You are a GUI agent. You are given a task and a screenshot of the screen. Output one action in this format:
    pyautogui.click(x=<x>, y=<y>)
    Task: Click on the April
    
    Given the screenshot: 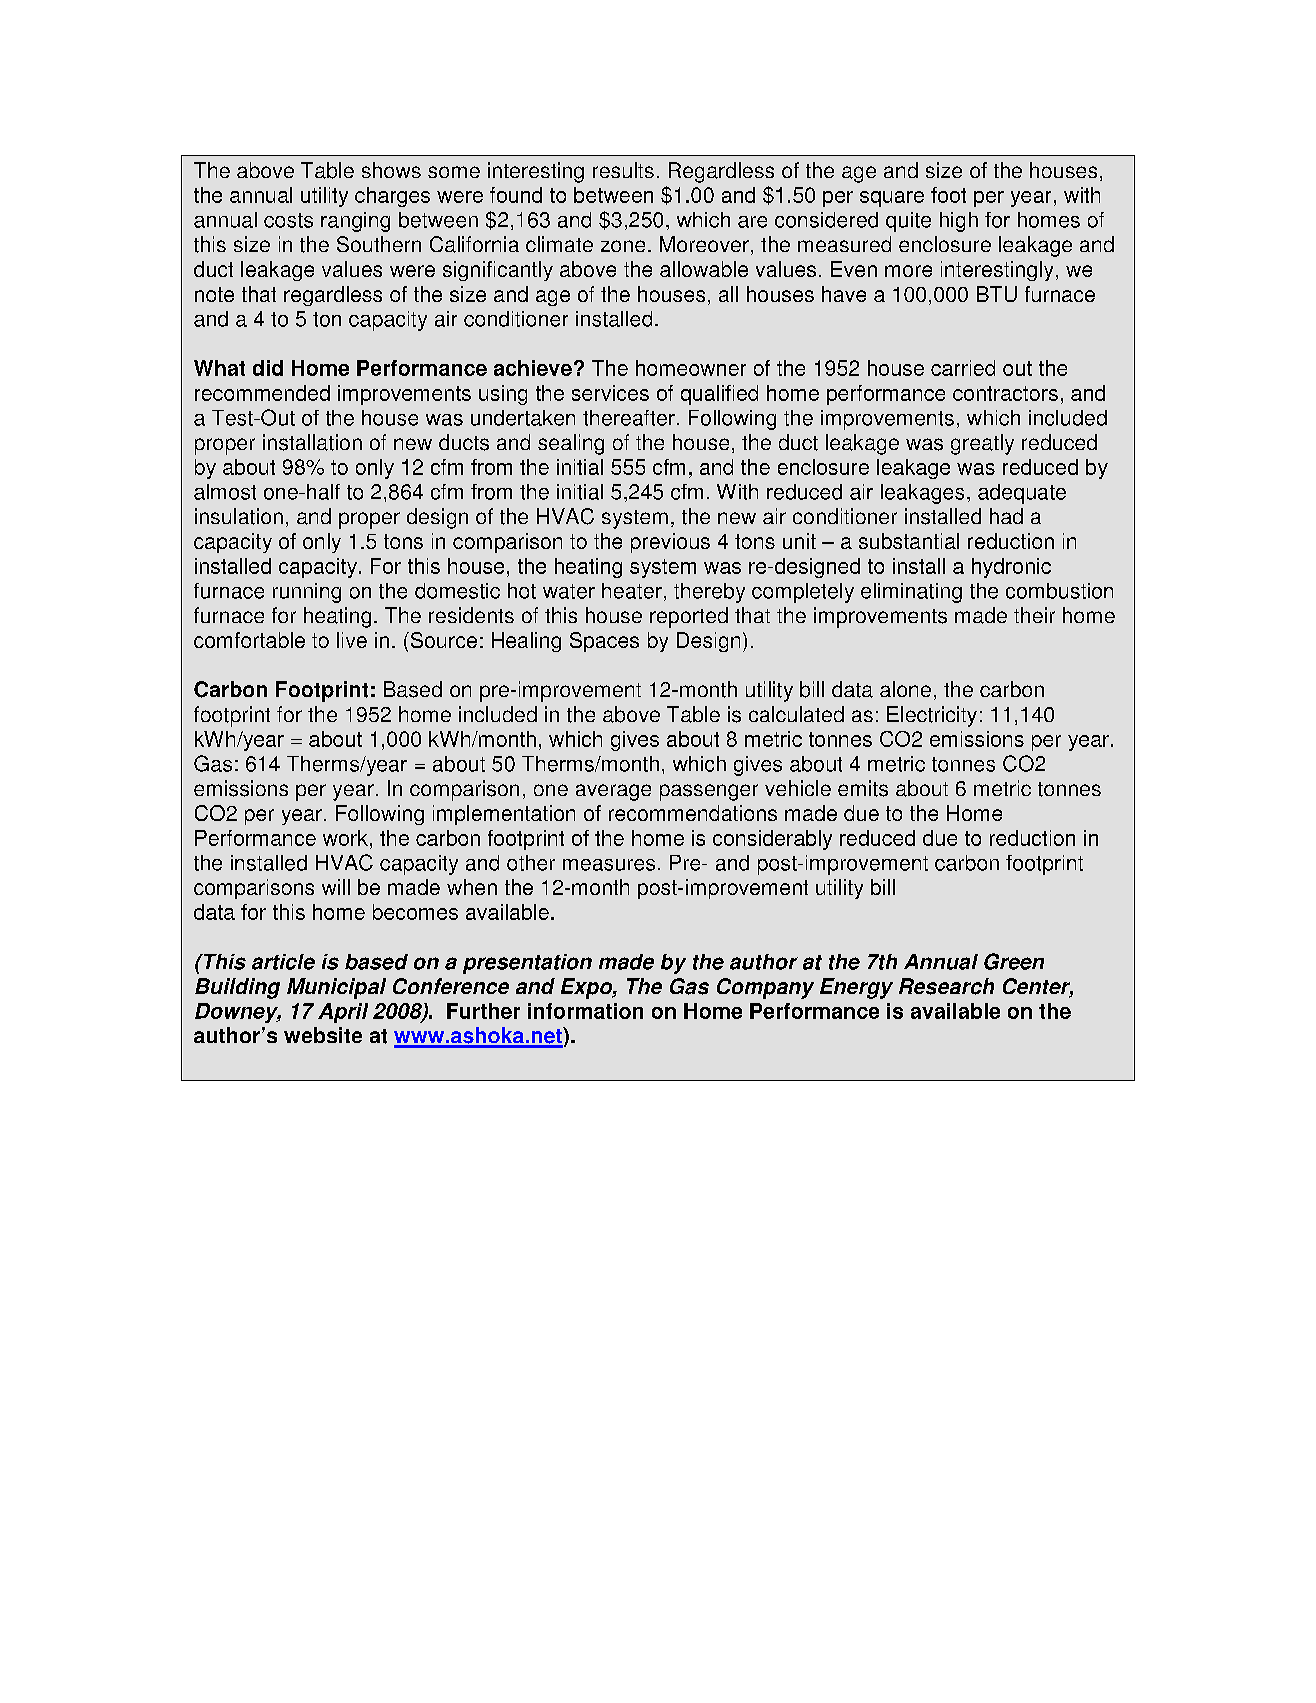 What is the action you would take?
    pyautogui.click(x=343, y=1013)
